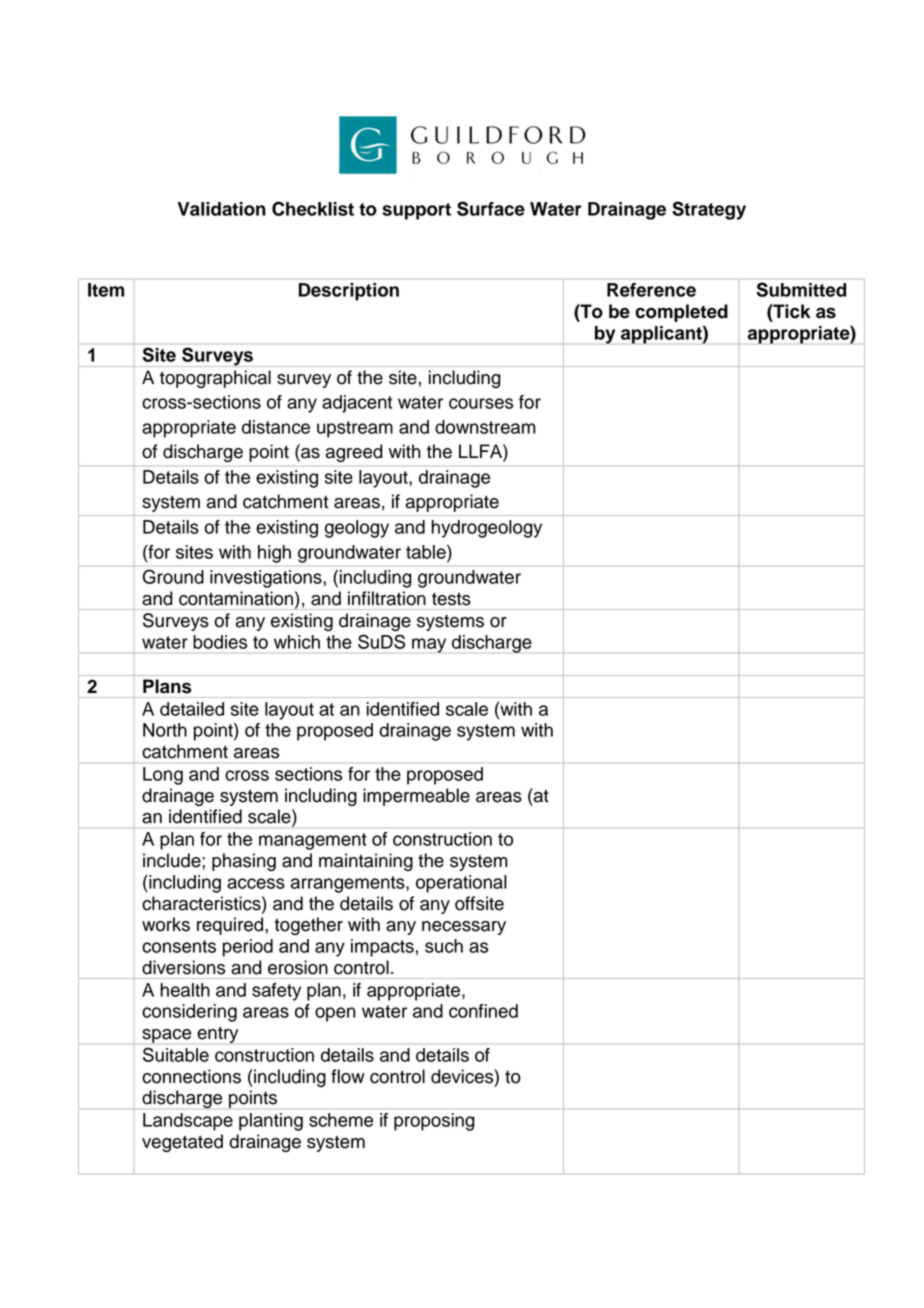 The width and height of the page is (924, 1308). I want to click on Landscape, so click(188, 1122).
